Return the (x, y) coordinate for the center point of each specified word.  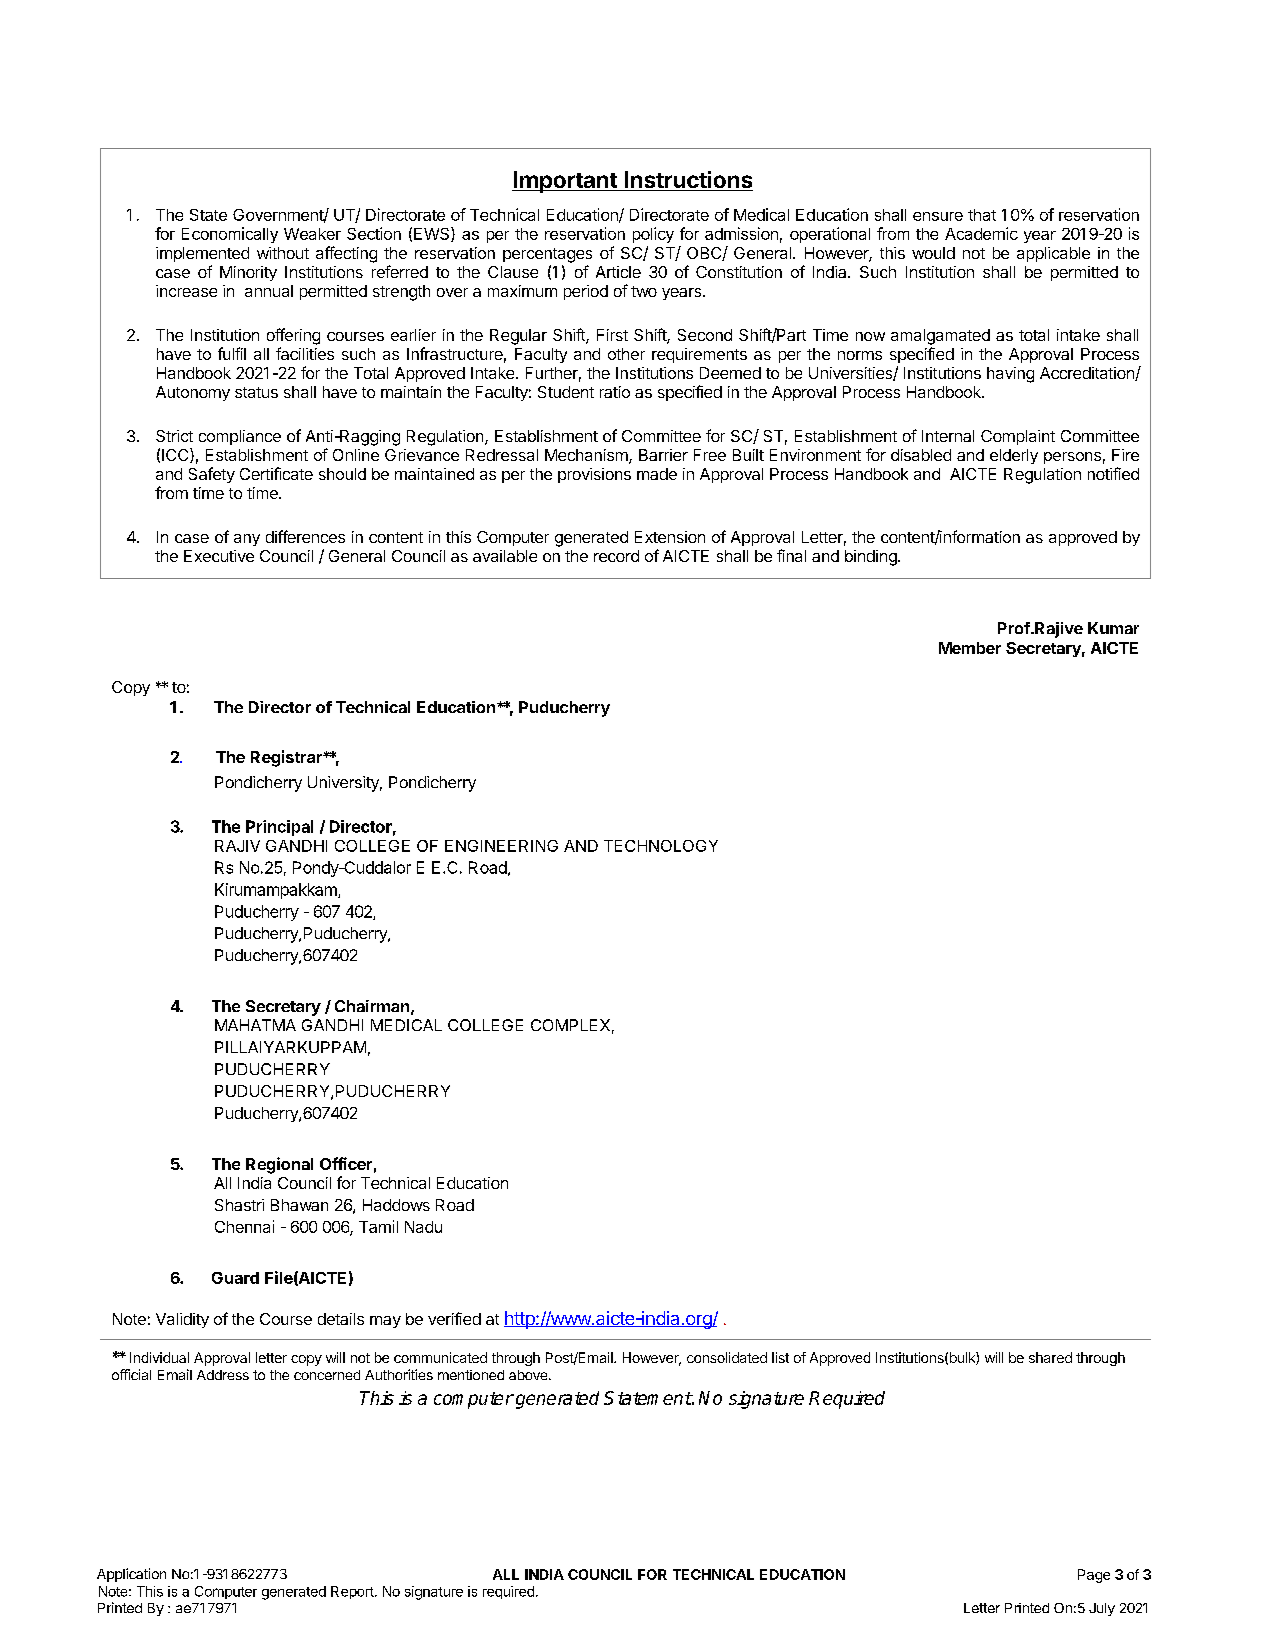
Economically (230, 235)
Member (970, 648)
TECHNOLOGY (661, 846)
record (616, 556)
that (982, 215)
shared (1050, 1357)
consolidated (727, 1357)
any (247, 540)
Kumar (1113, 628)
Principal (279, 828)
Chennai (244, 1226)
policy (653, 235)
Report (353, 1592)
